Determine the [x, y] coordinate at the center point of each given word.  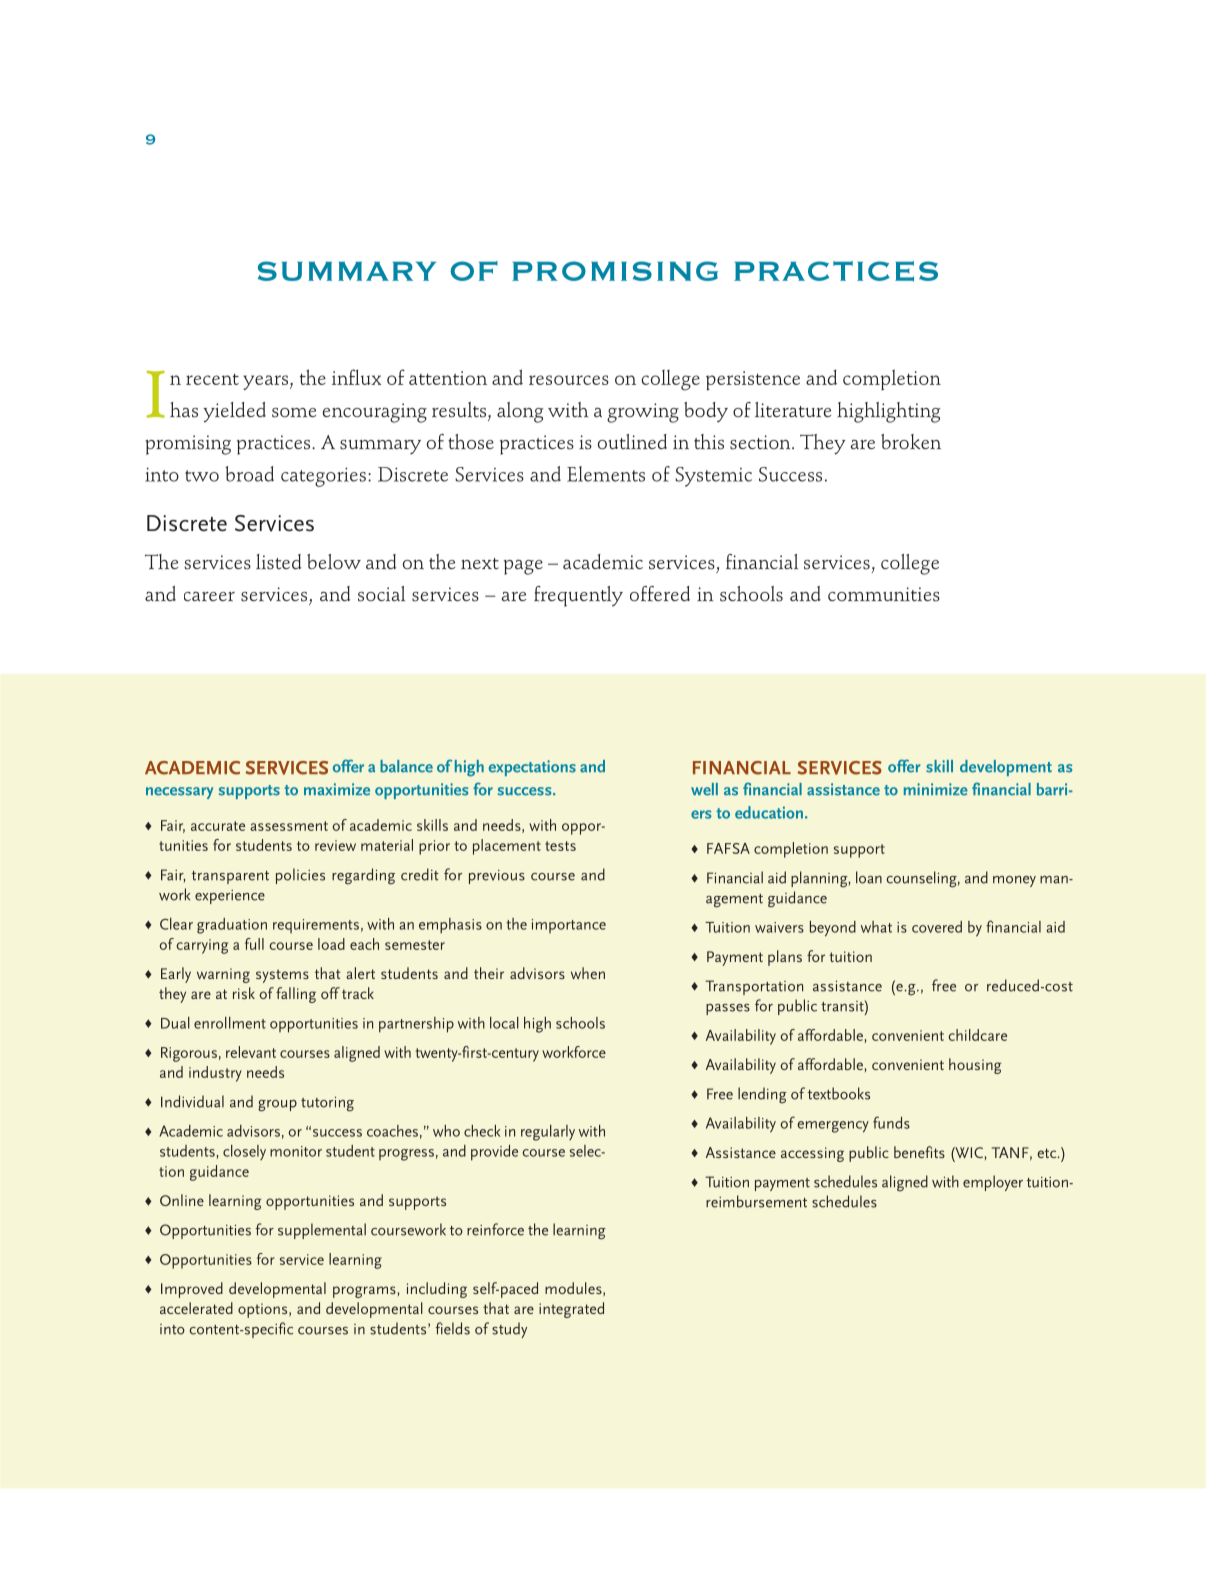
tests [560, 846]
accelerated [196, 1308]
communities [884, 594]
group [277, 1106]
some [294, 413]
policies [300, 876]
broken [911, 441]
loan [869, 877]
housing [975, 1066]
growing [643, 413]
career [209, 596]
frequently [578, 596]
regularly [548, 1133]
